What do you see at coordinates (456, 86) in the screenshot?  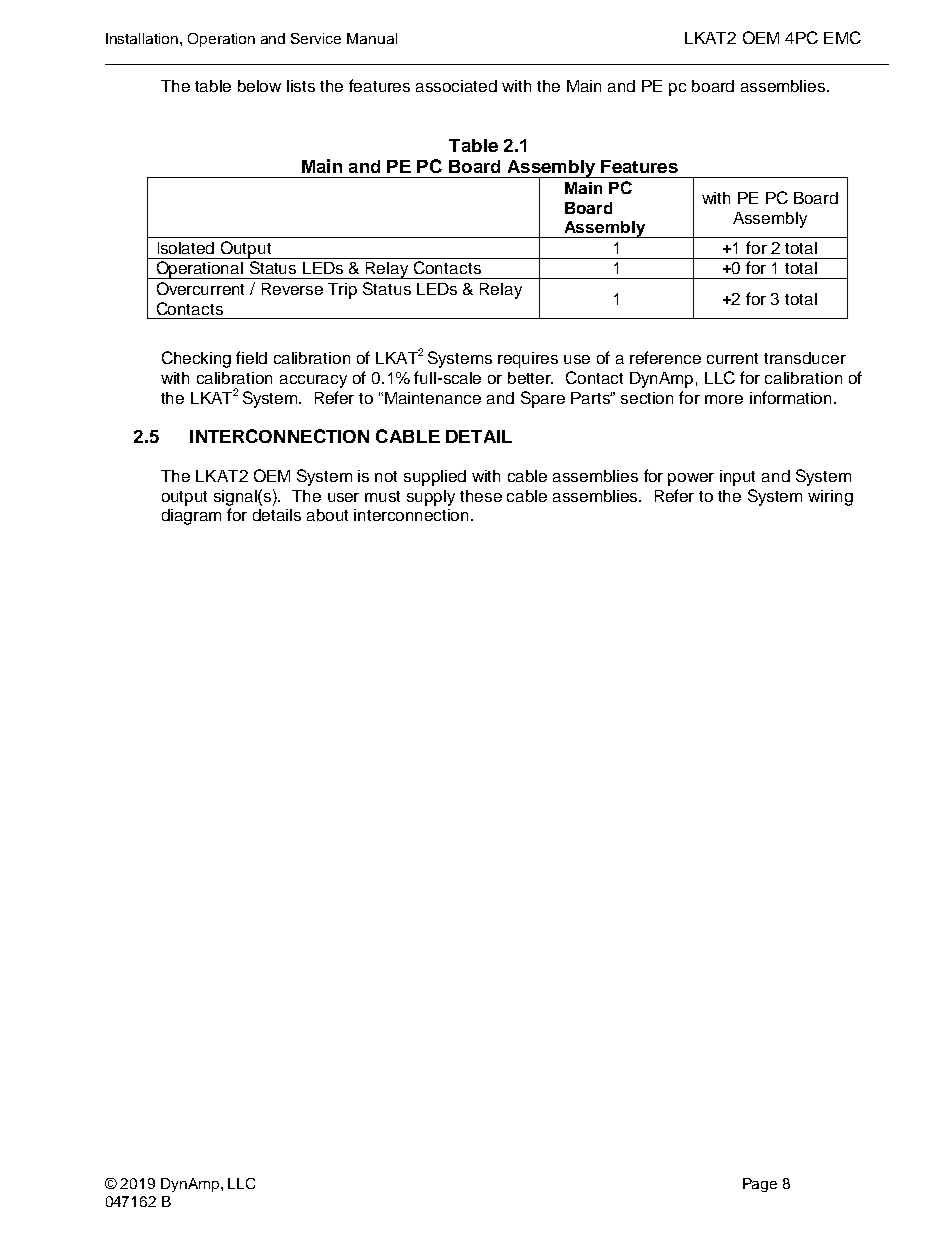 I see `associated` at bounding box center [456, 86].
